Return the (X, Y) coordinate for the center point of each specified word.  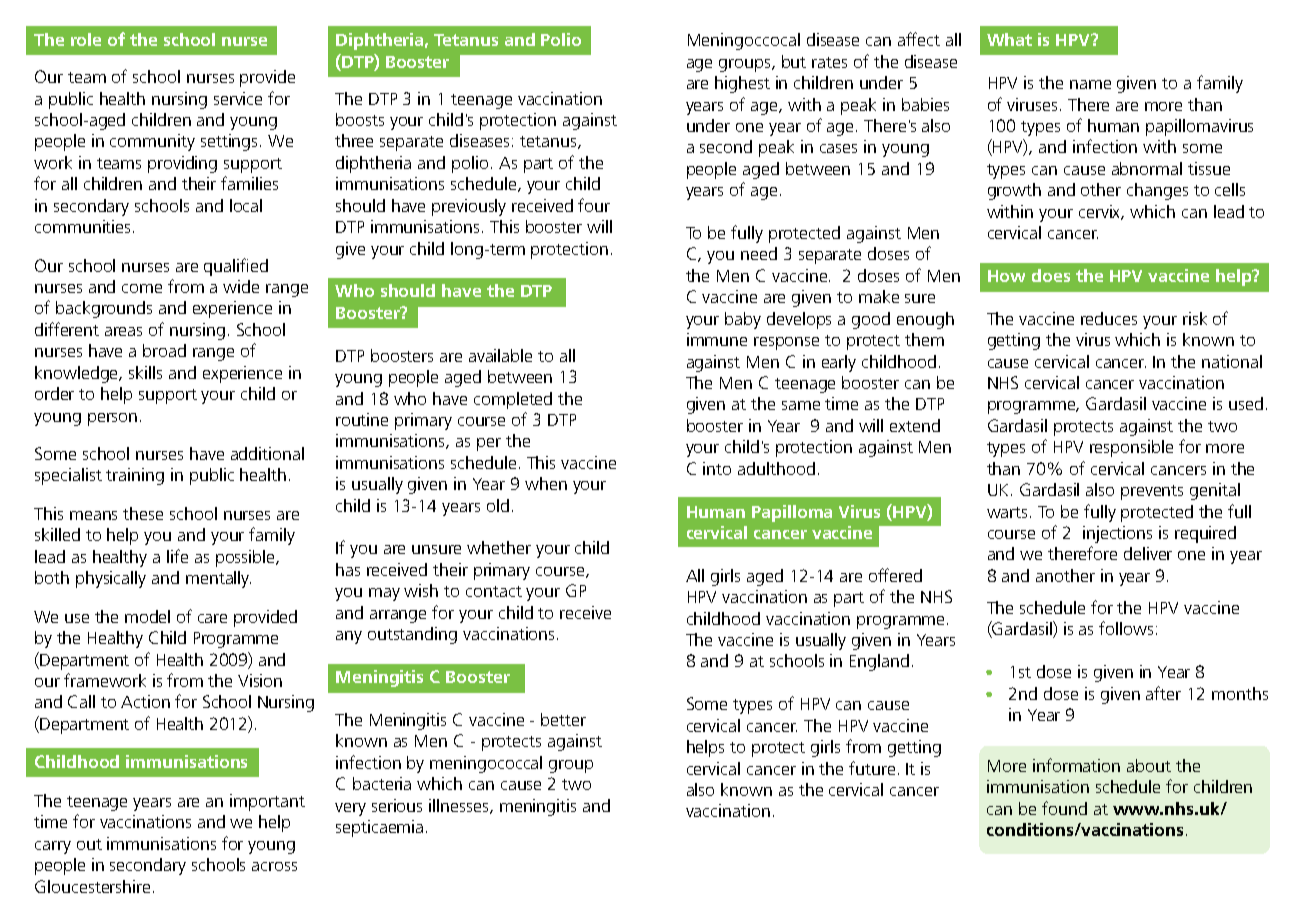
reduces (1109, 318)
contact (494, 591)
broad (164, 350)
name (1090, 84)
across (274, 866)
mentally (218, 579)
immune (717, 339)
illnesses (460, 806)
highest (742, 84)
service (238, 98)
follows (1126, 628)
